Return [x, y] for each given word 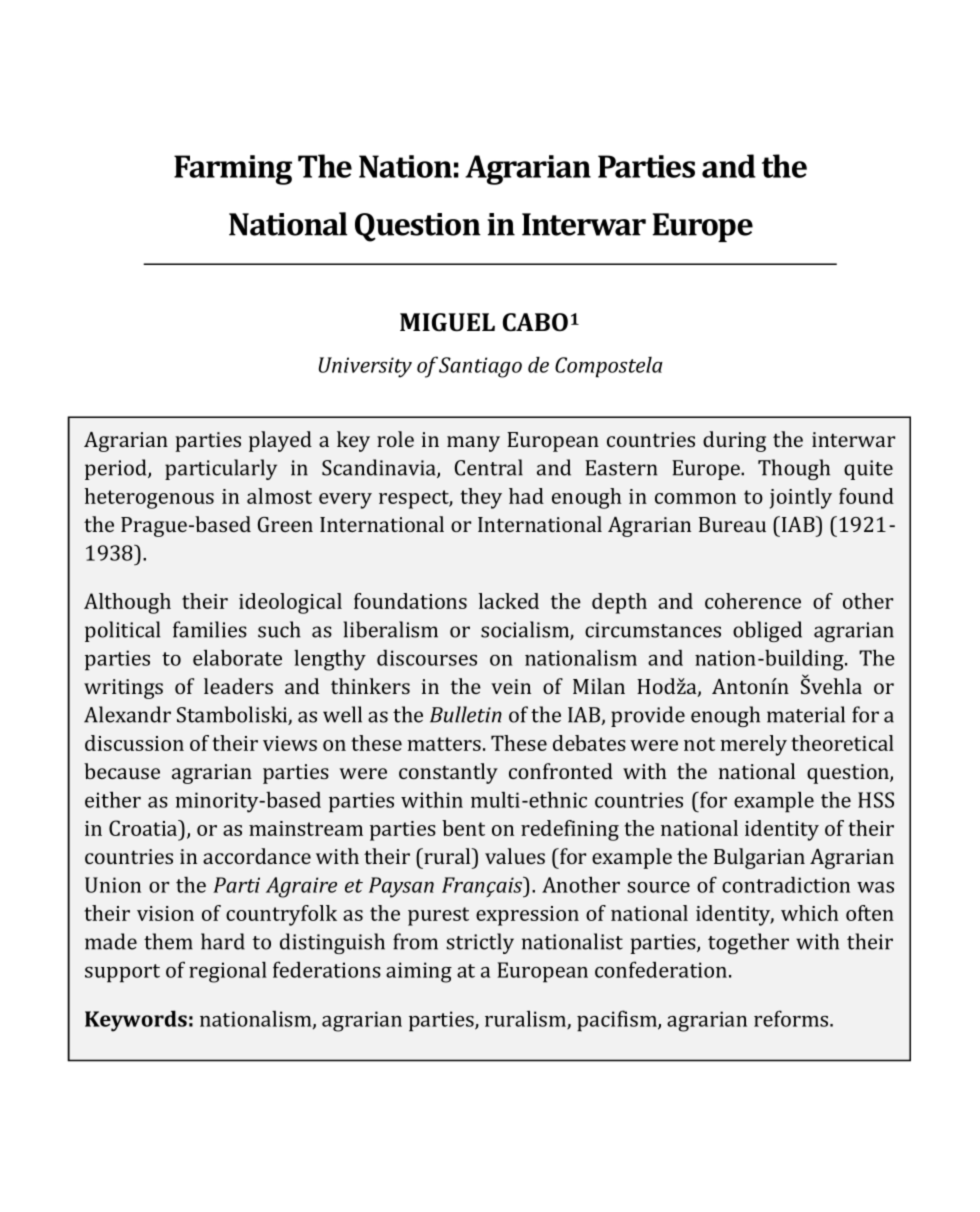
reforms [792, 1018]
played [280, 441]
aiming [419, 972]
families [210, 629]
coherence [753, 601]
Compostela [609, 367]
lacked [509, 601]
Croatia [144, 828]
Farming [233, 170]
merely [753, 745]
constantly [448, 773]
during [734, 441]
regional [228, 972]
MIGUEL [447, 322]
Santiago [480, 367]
